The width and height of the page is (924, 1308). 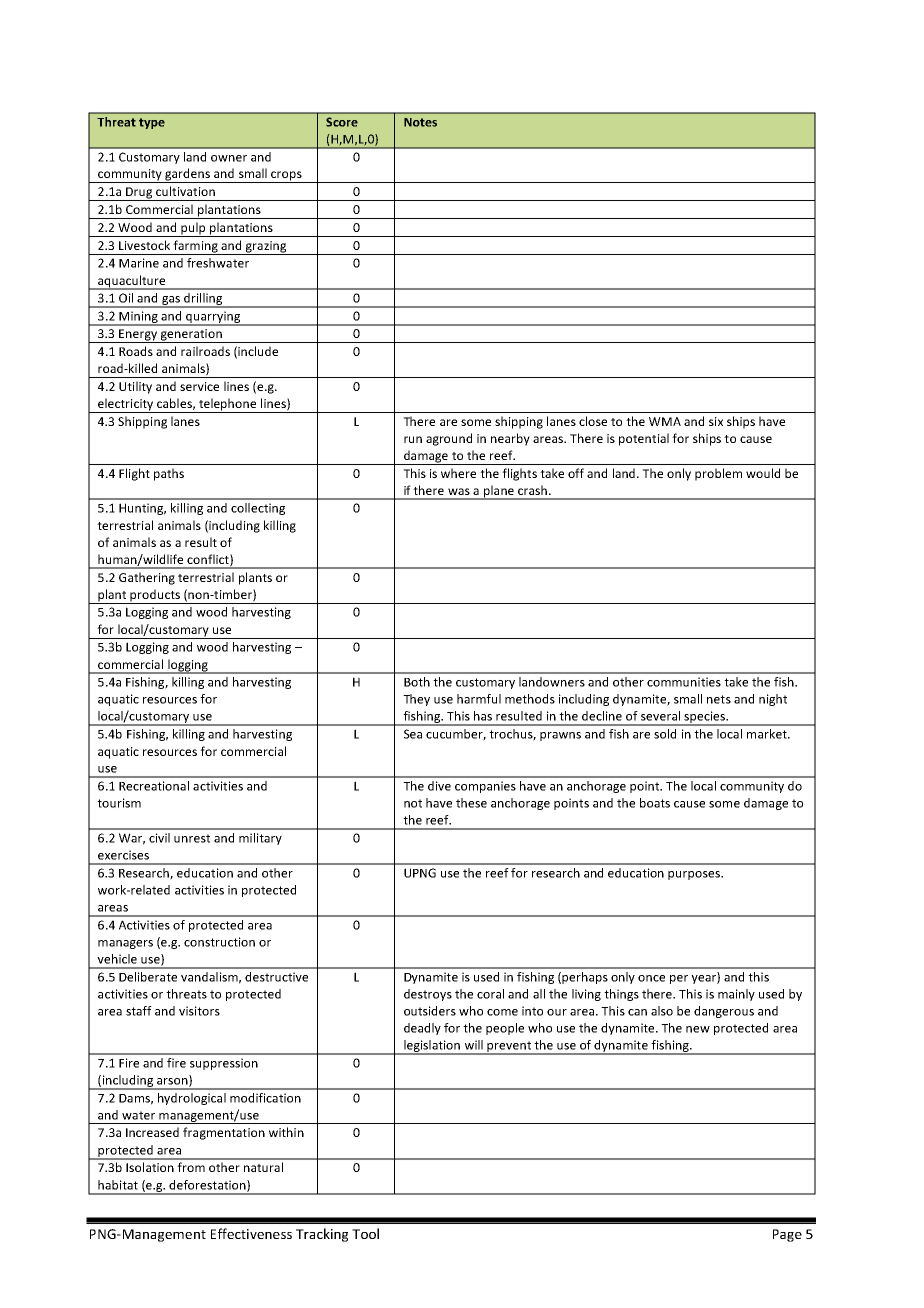 I want to click on Notes, so click(x=420, y=122).
